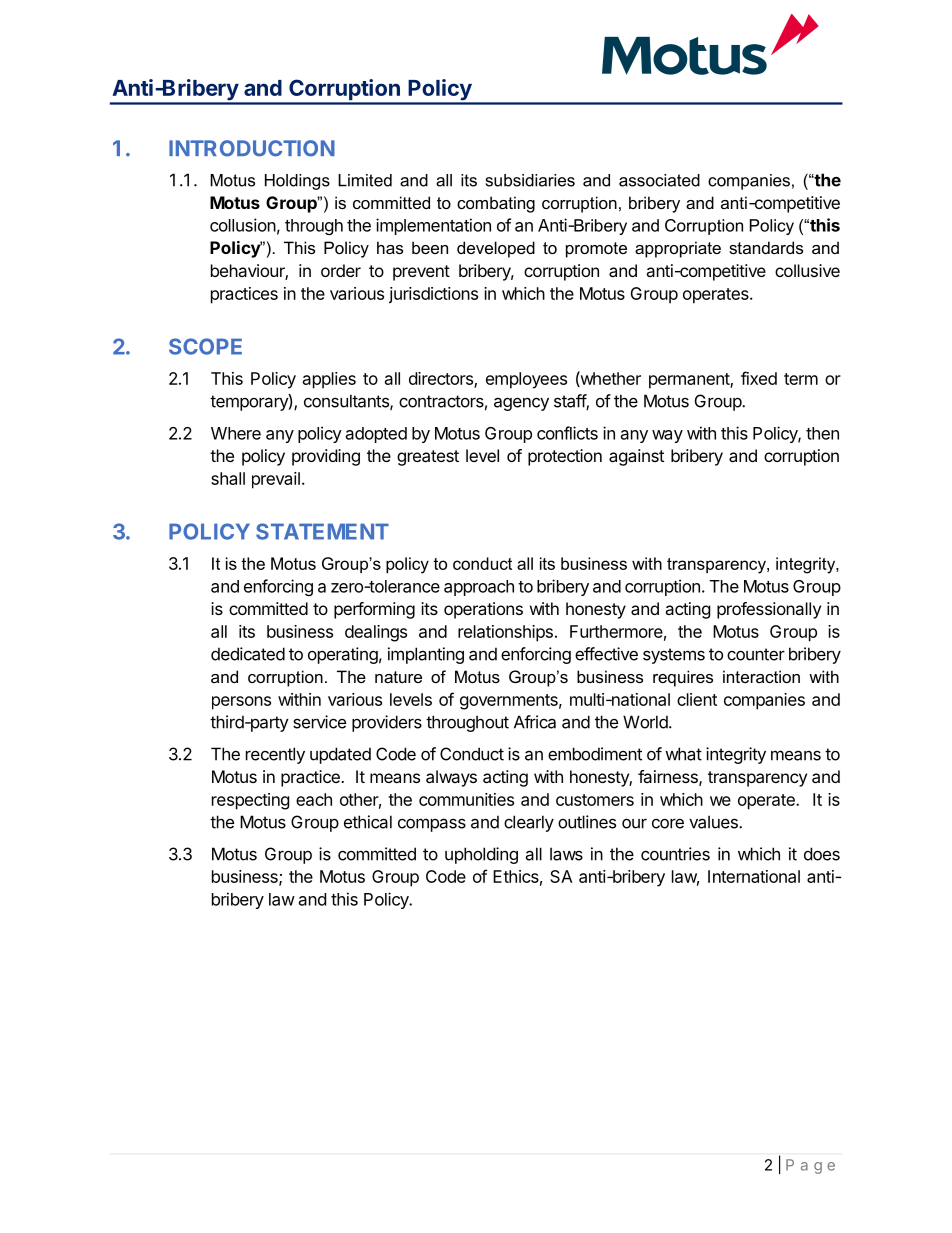 The height and width of the document is (1233, 952). Describe the element at coordinates (659, 180) in the document. I see `associated` at that location.
